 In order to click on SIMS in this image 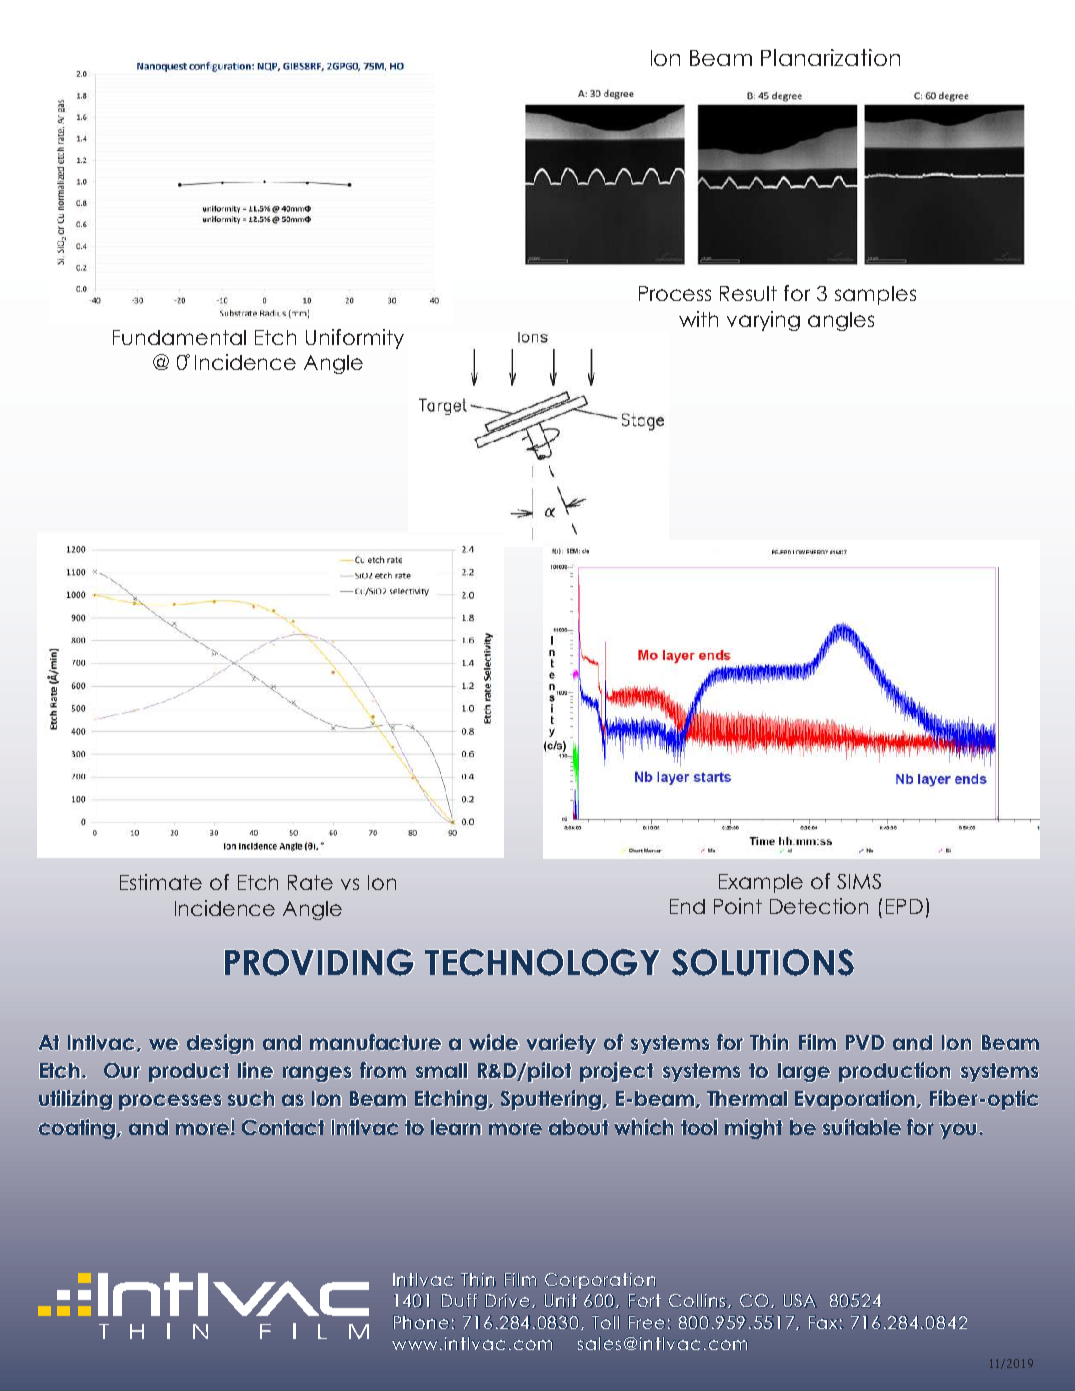, I will do `click(859, 881)`.
